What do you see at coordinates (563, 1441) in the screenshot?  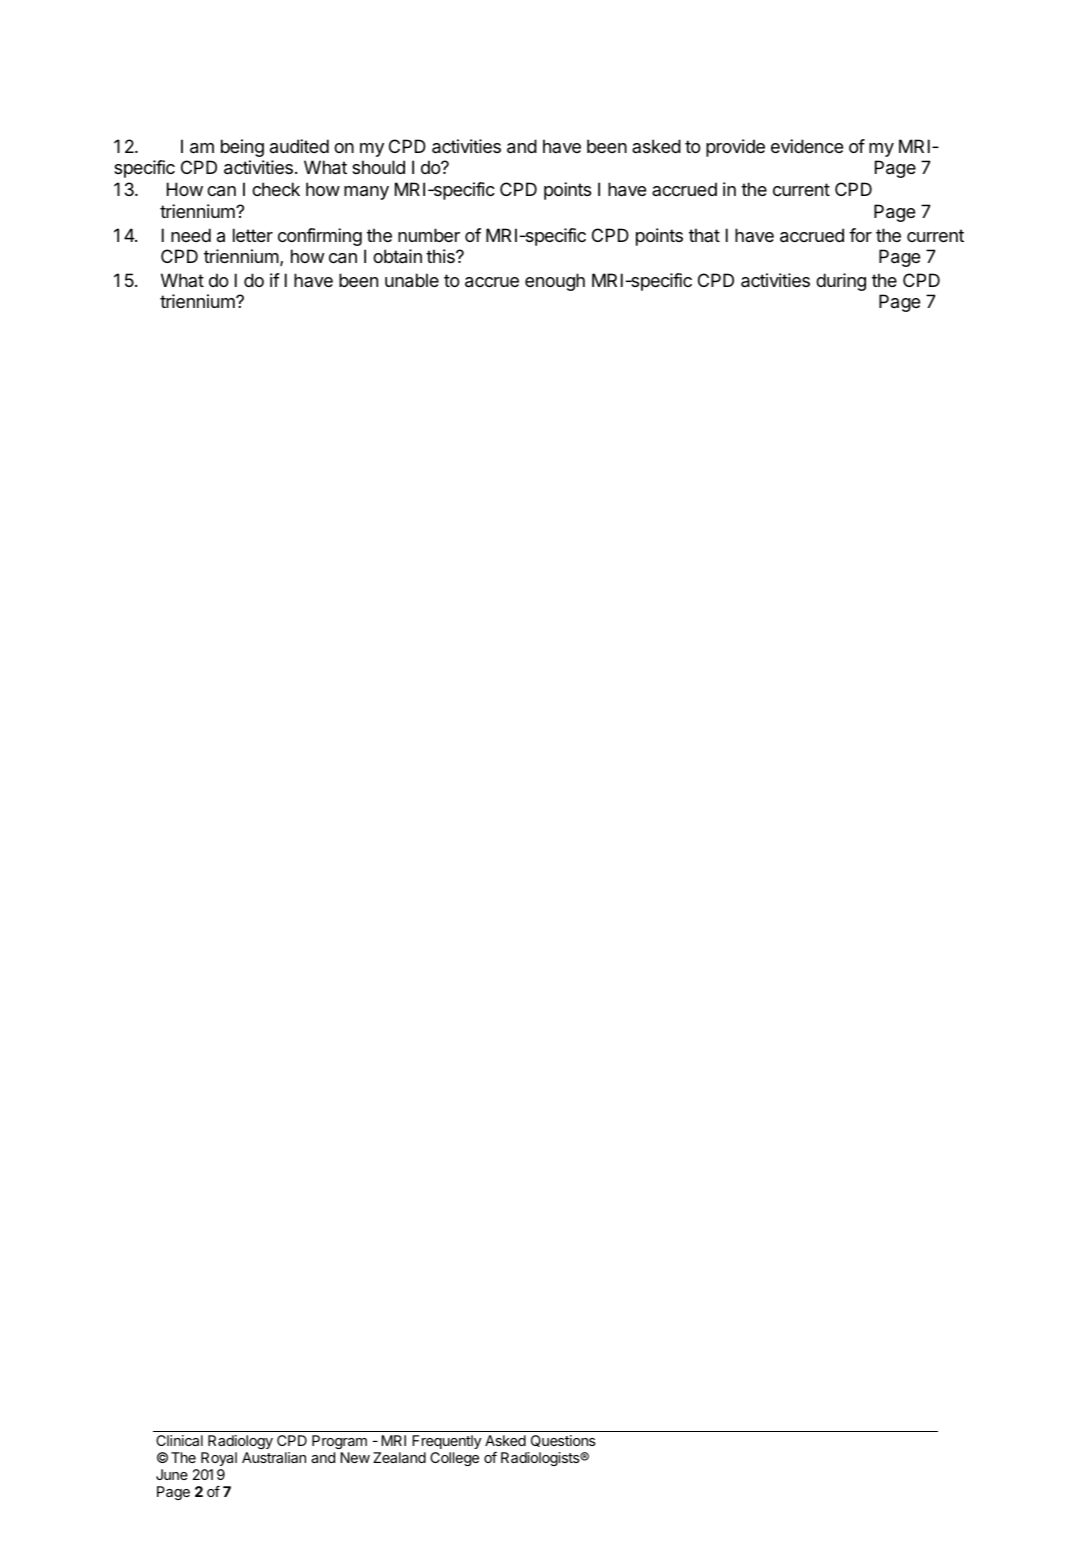 I see `Questions` at bounding box center [563, 1441].
